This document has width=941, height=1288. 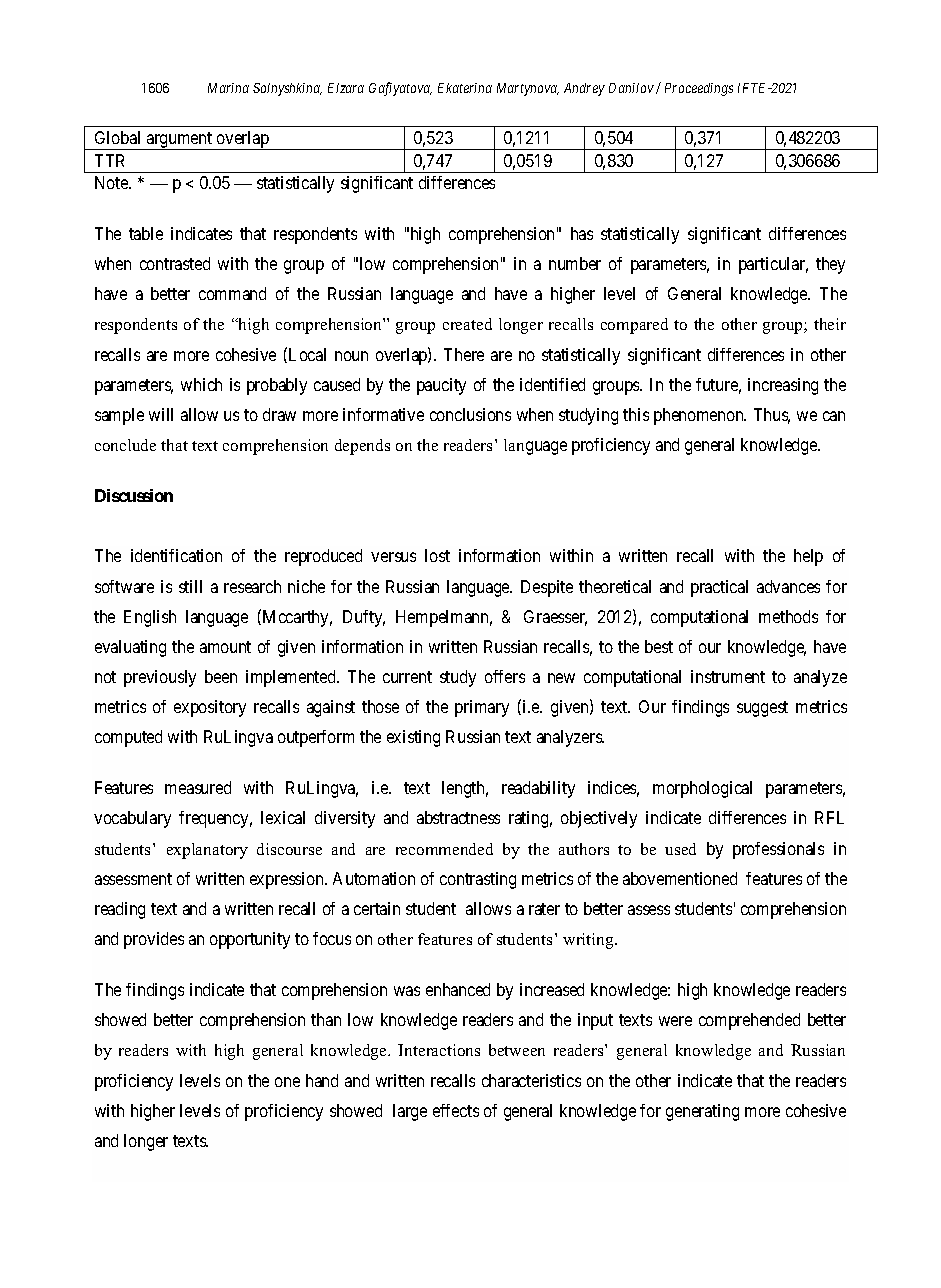 I want to click on Proceedings, so click(x=699, y=89).
